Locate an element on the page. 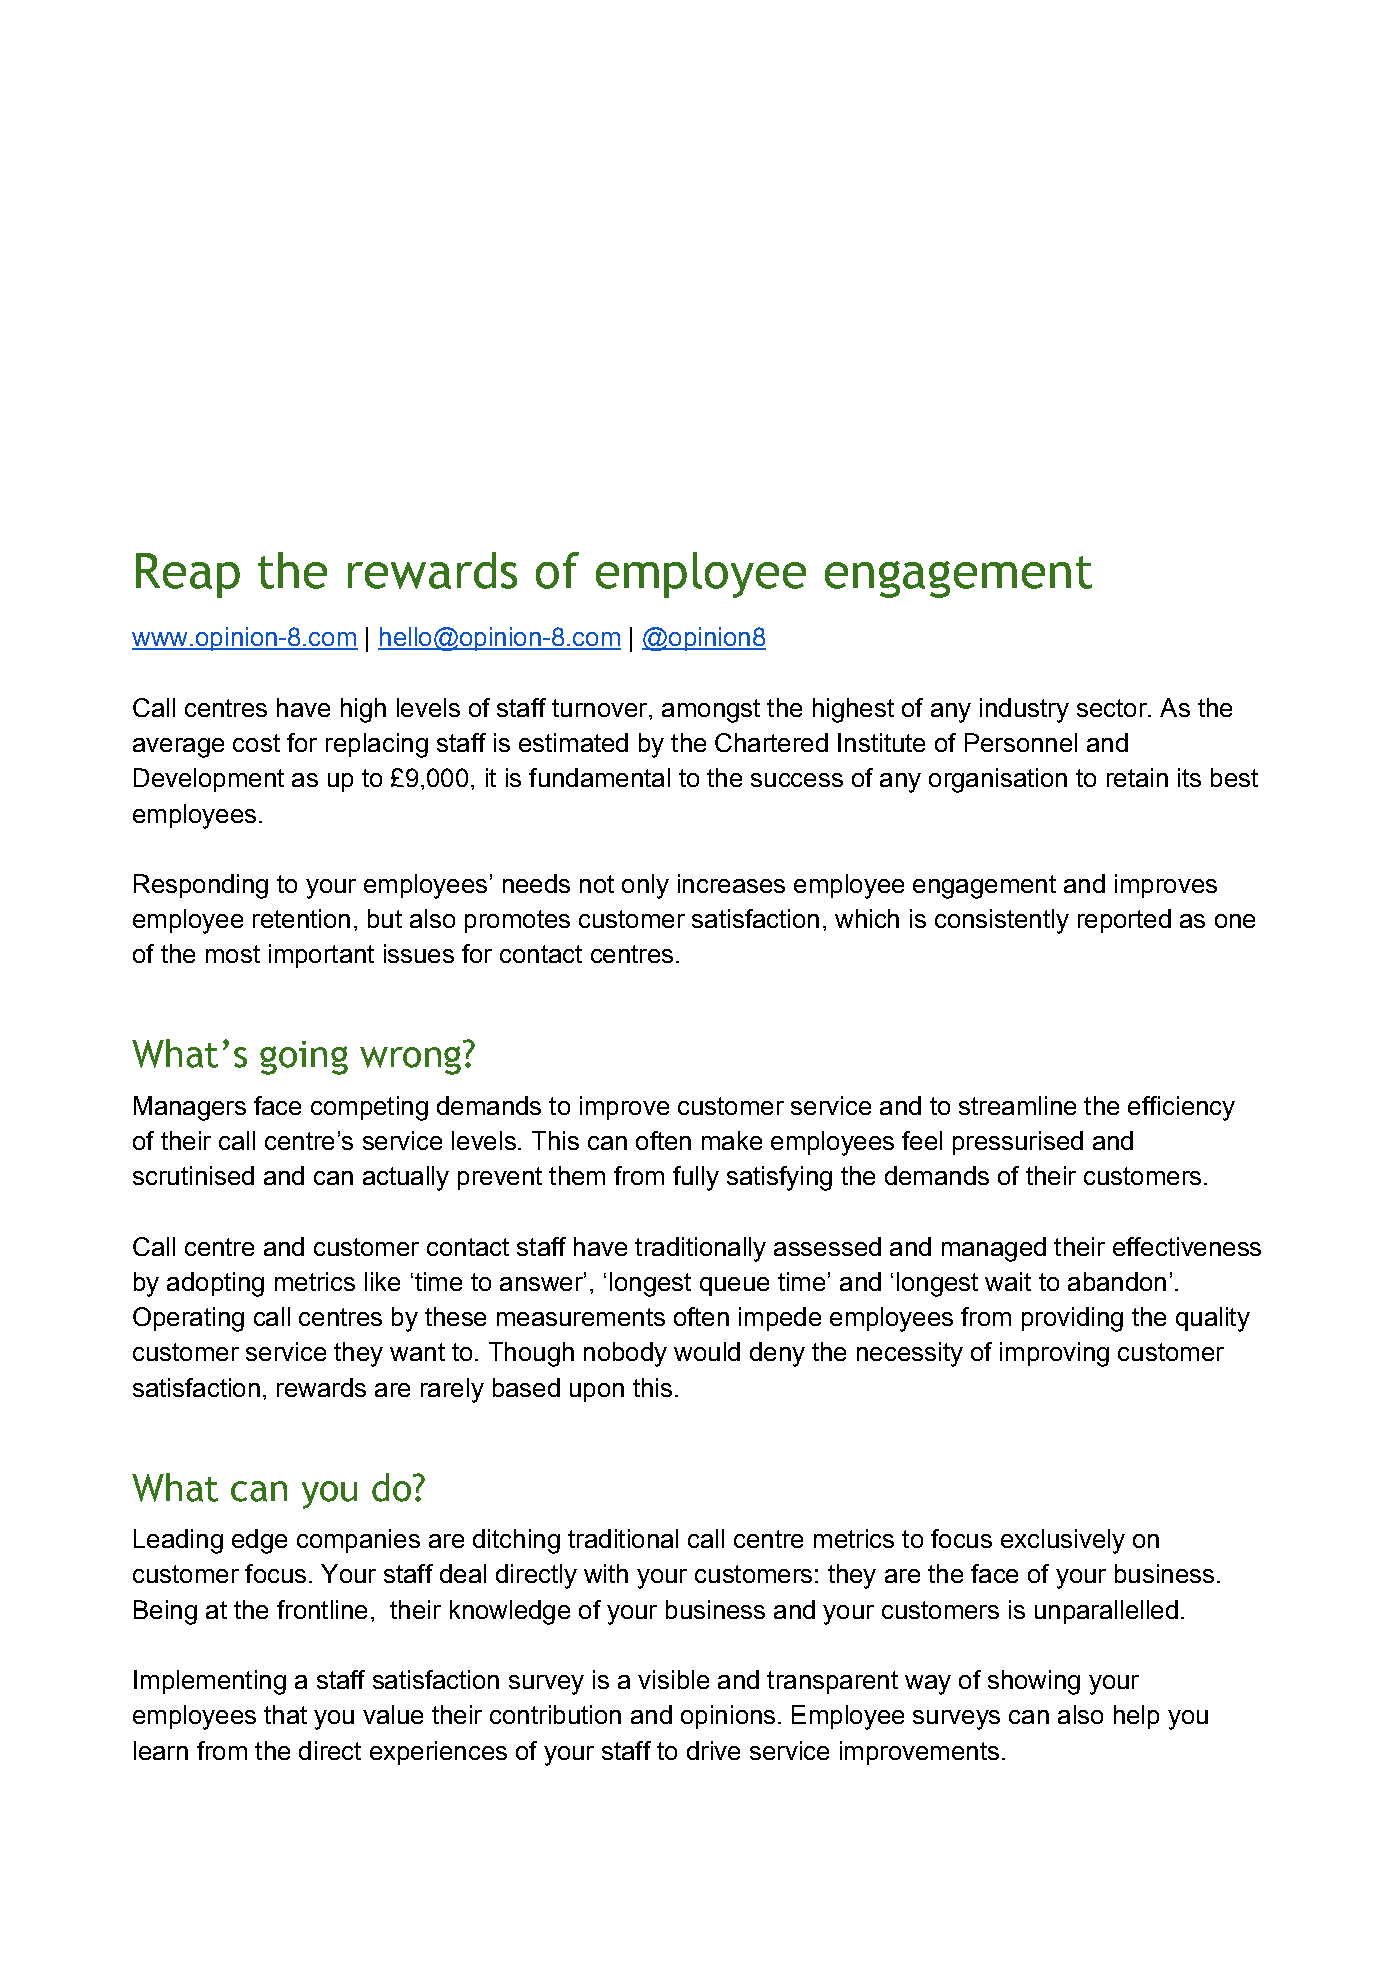 The image size is (1398, 1980). reported is located at coordinates (1124, 921).
